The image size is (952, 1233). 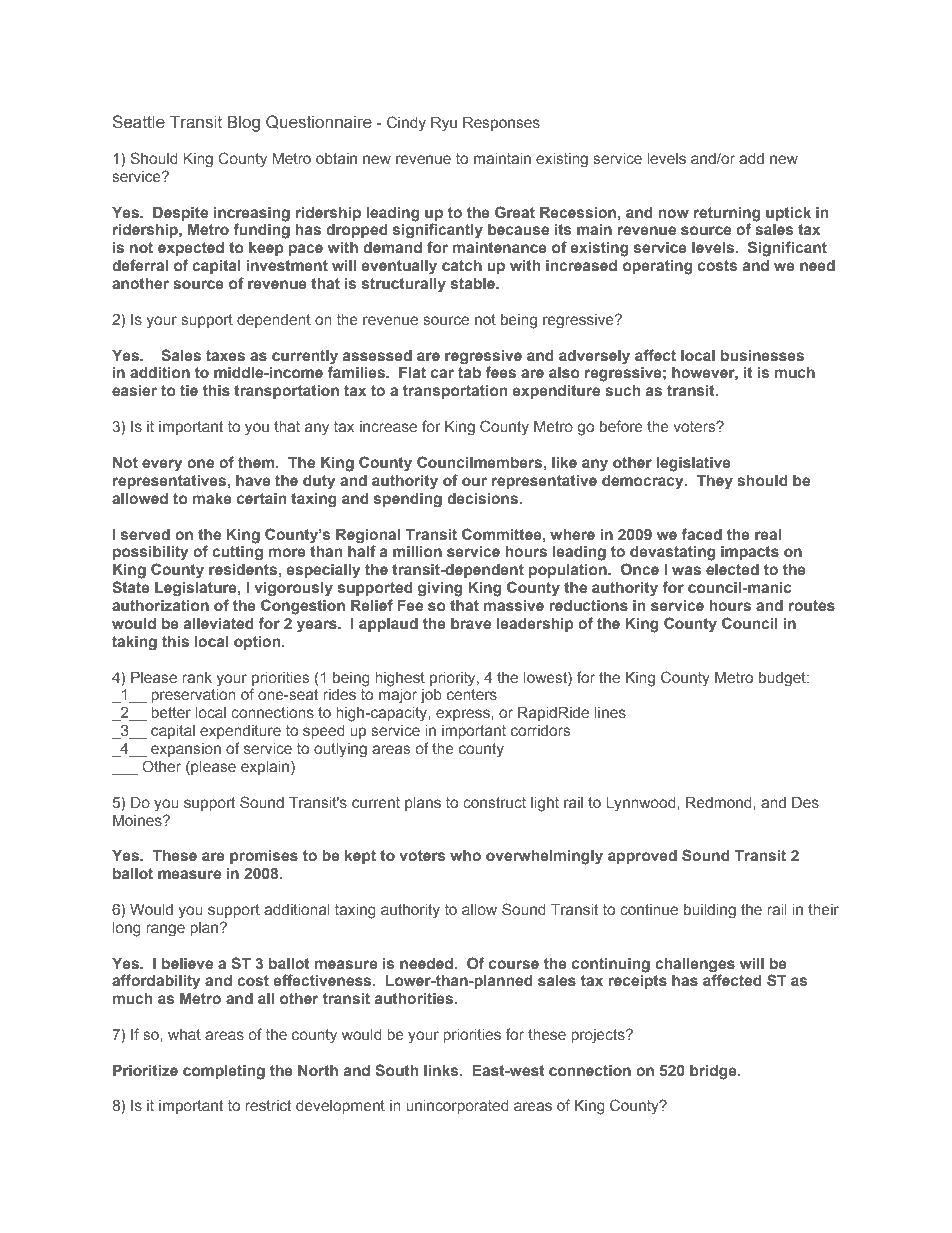 What do you see at coordinates (727, 214) in the screenshot?
I see `returning` at bounding box center [727, 214].
